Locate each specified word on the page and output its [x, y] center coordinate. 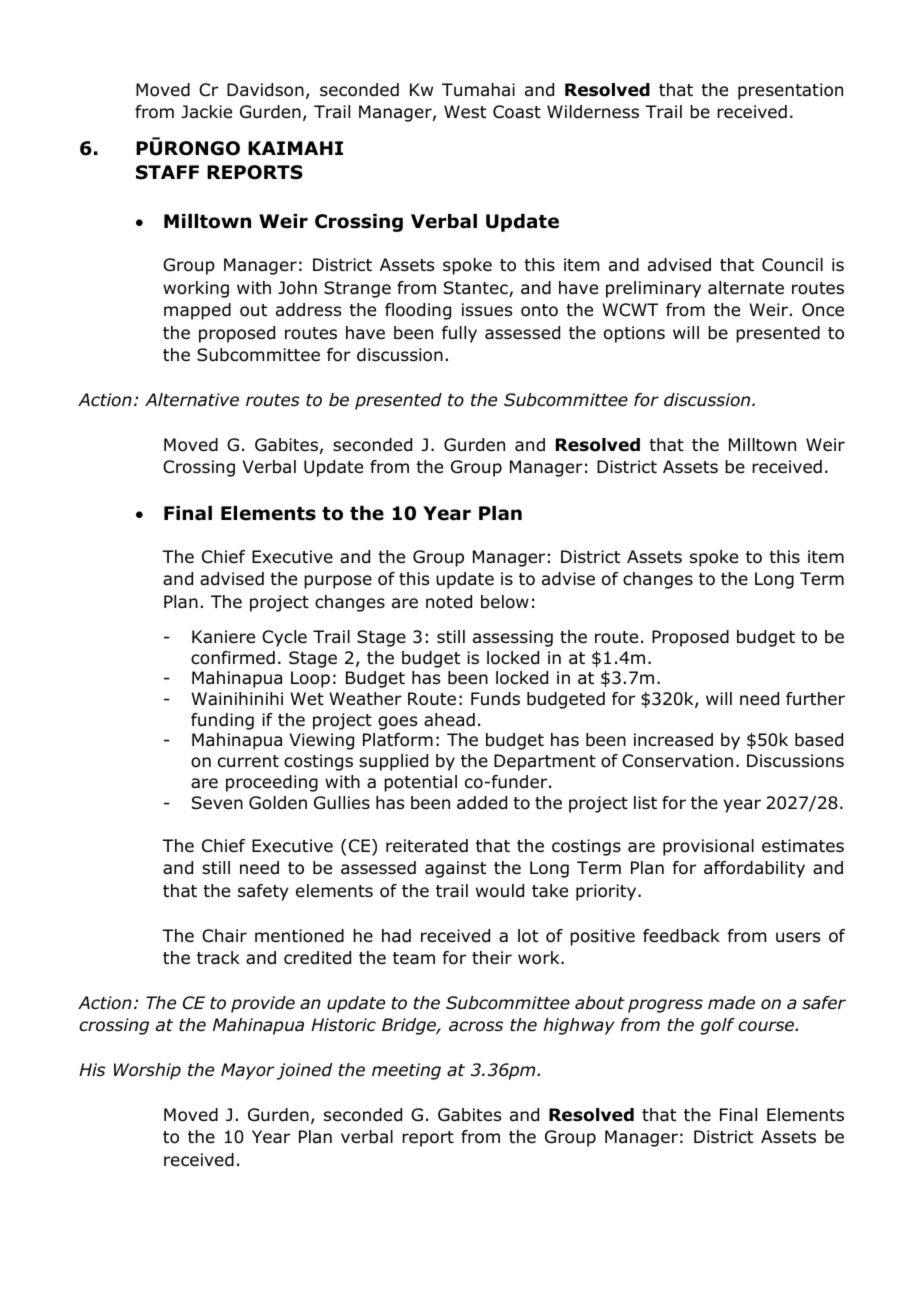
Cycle [284, 638]
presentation [790, 91]
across [476, 1026]
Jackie [206, 112]
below [505, 602]
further [815, 699]
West [465, 111]
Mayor [248, 1071]
